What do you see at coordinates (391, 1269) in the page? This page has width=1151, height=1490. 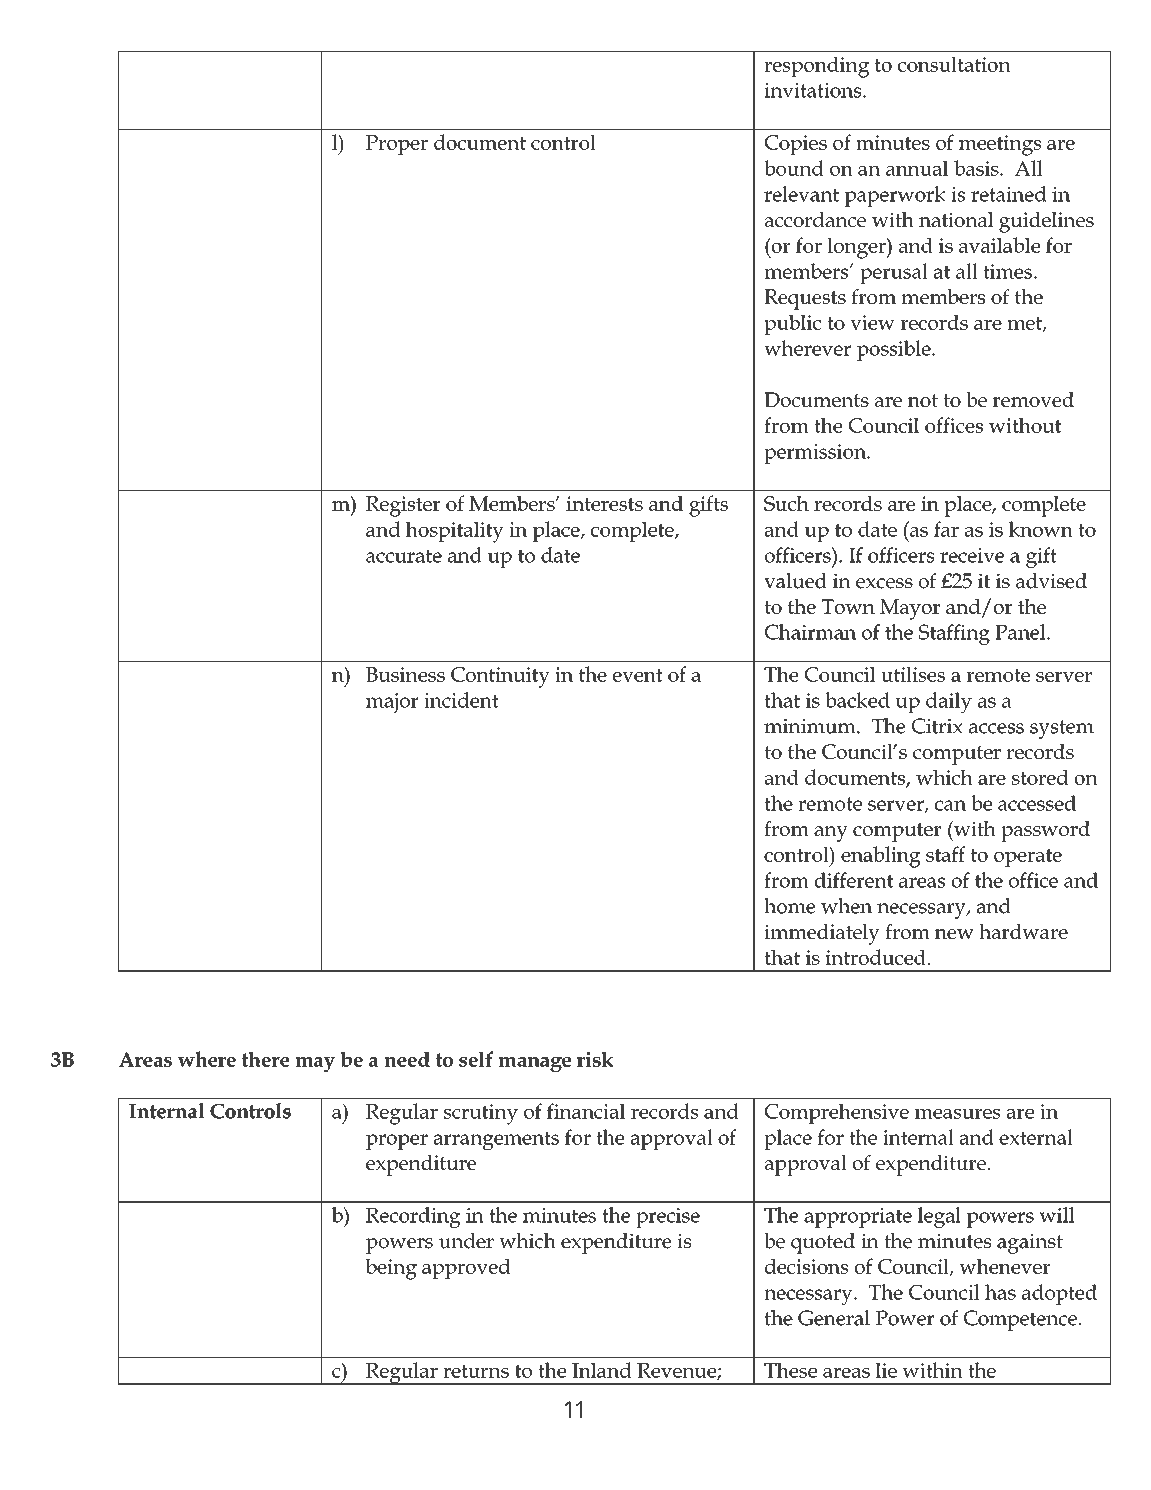 I see `being` at bounding box center [391, 1269].
